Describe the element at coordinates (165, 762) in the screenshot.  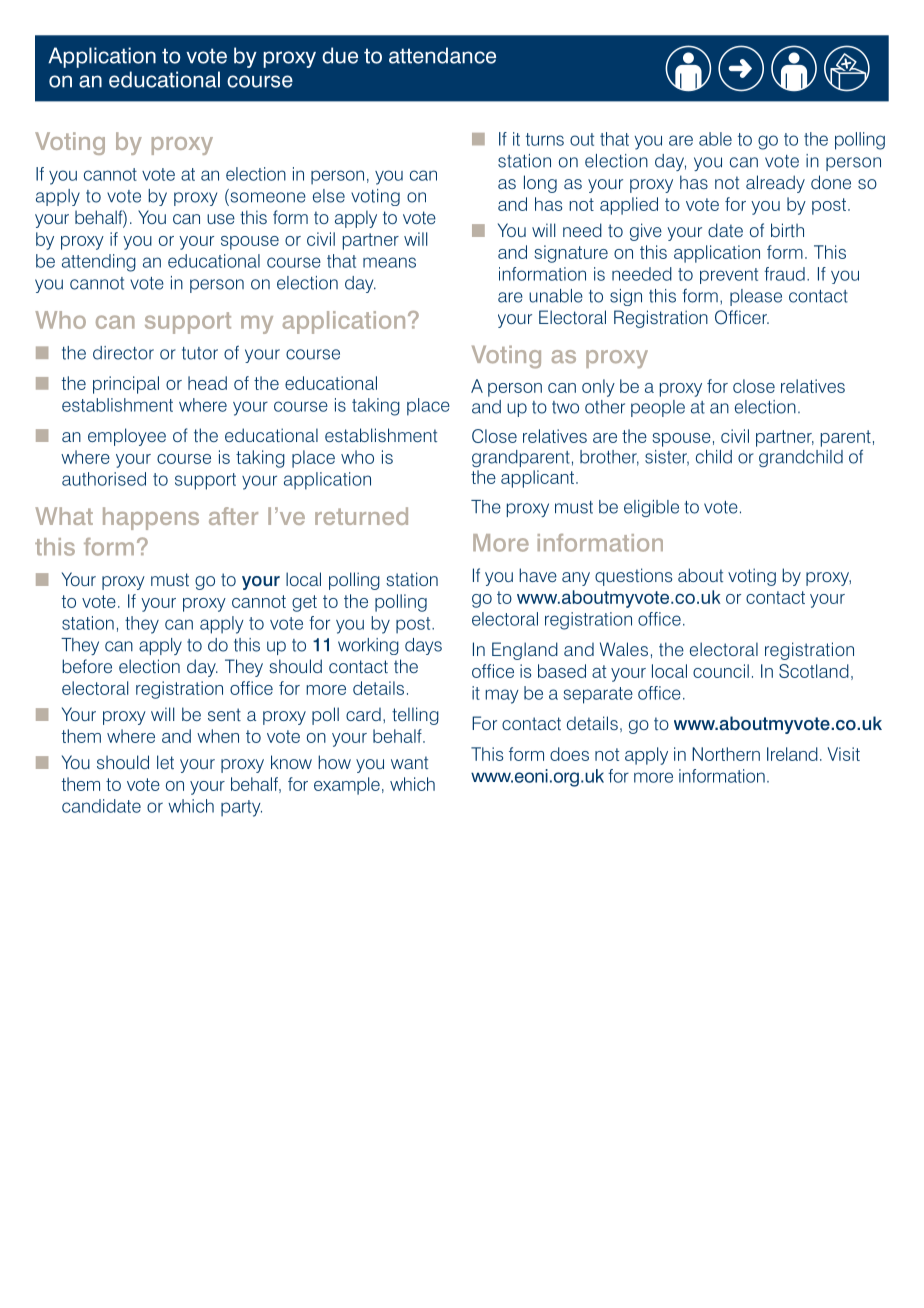
I see `let` at that location.
